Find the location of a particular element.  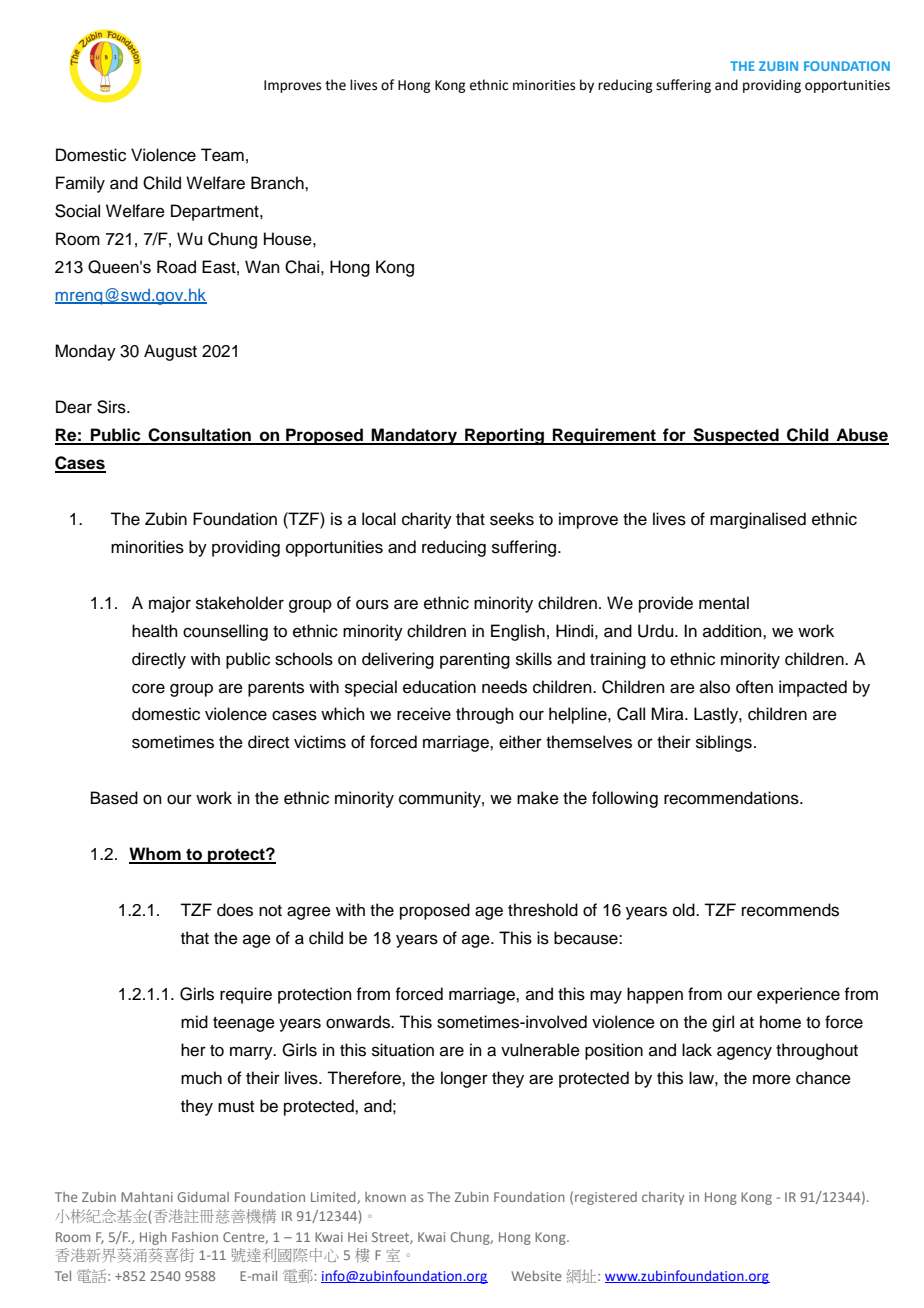

mental is located at coordinates (724, 603).
